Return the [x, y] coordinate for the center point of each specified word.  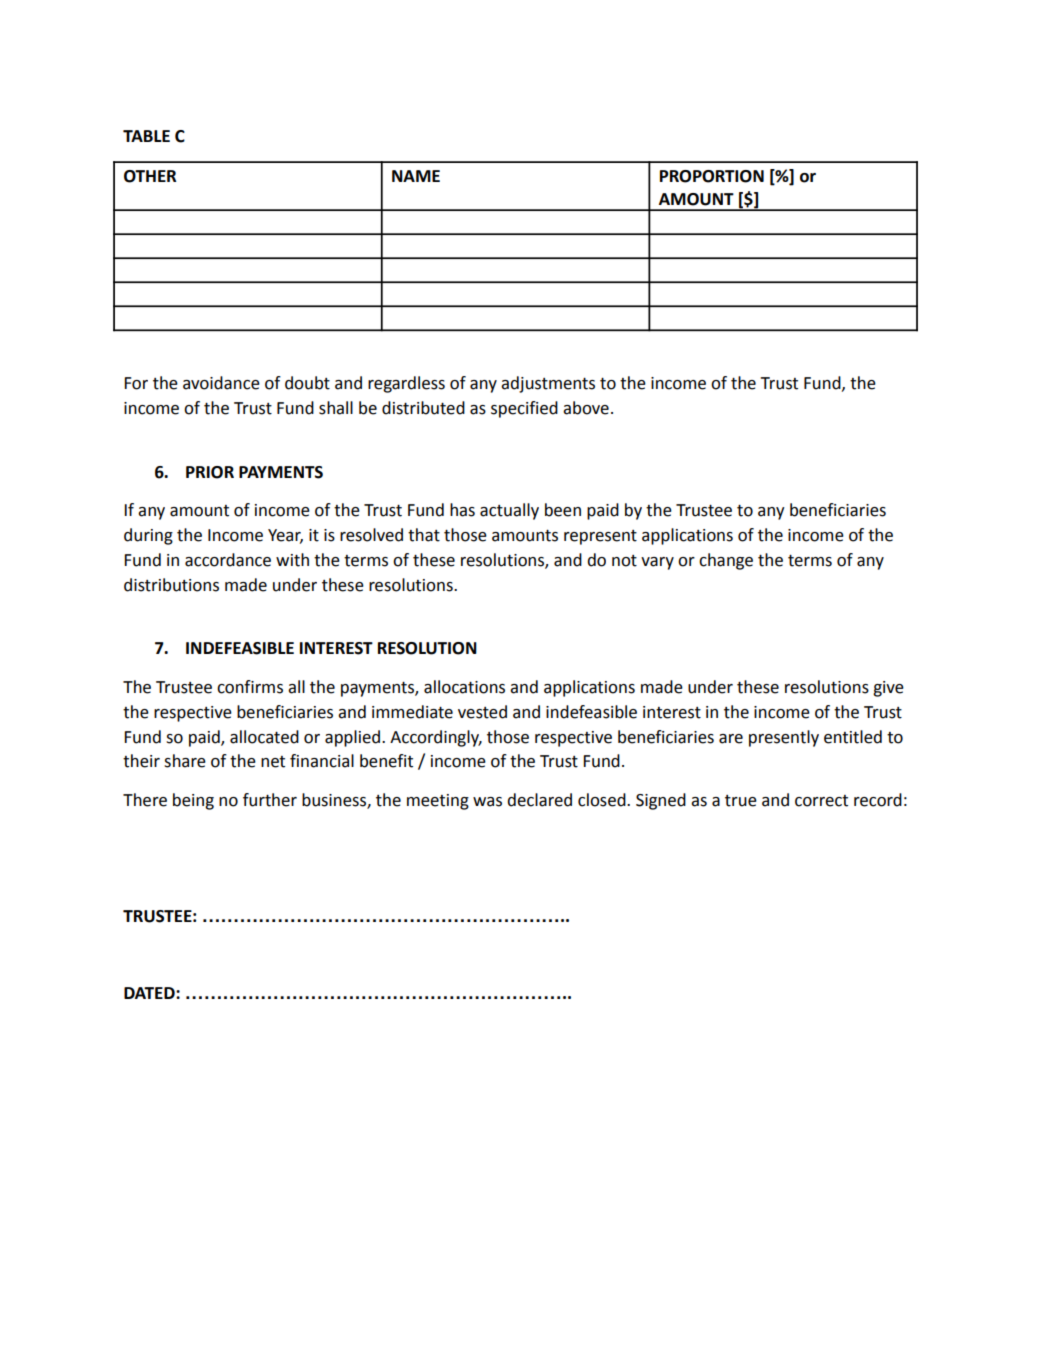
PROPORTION [712, 176]
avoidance [221, 383]
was [487, 802]
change [726, 561]
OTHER [150, 176]
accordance [228, 560]
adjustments [548, 384]
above [586, 408]
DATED [150, 993]
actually [509, 511]
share [185, 761]
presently [784, 738]
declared [539, 800]
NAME [416, 176]
